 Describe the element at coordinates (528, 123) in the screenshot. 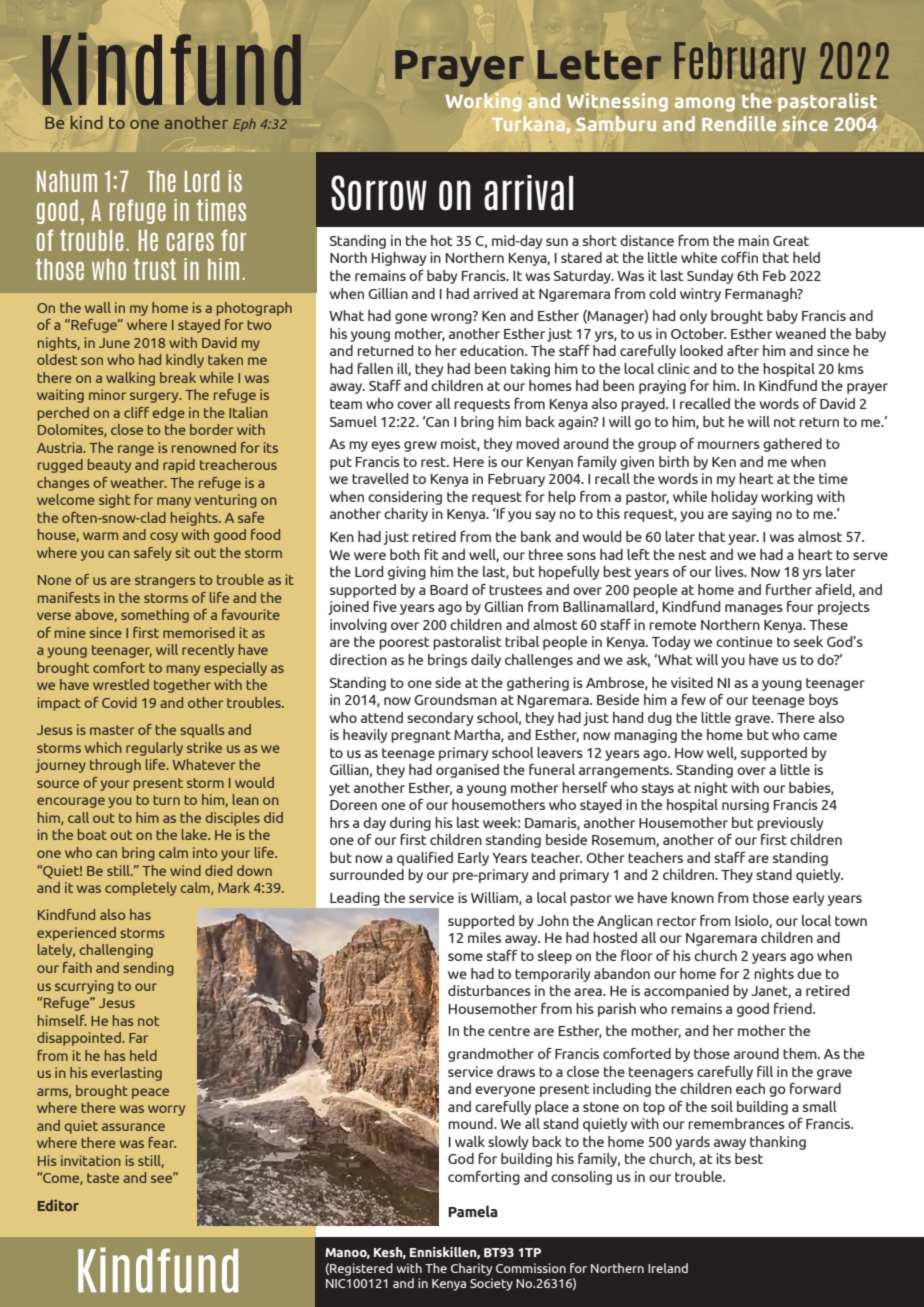

I see `Turkana` at that location.
